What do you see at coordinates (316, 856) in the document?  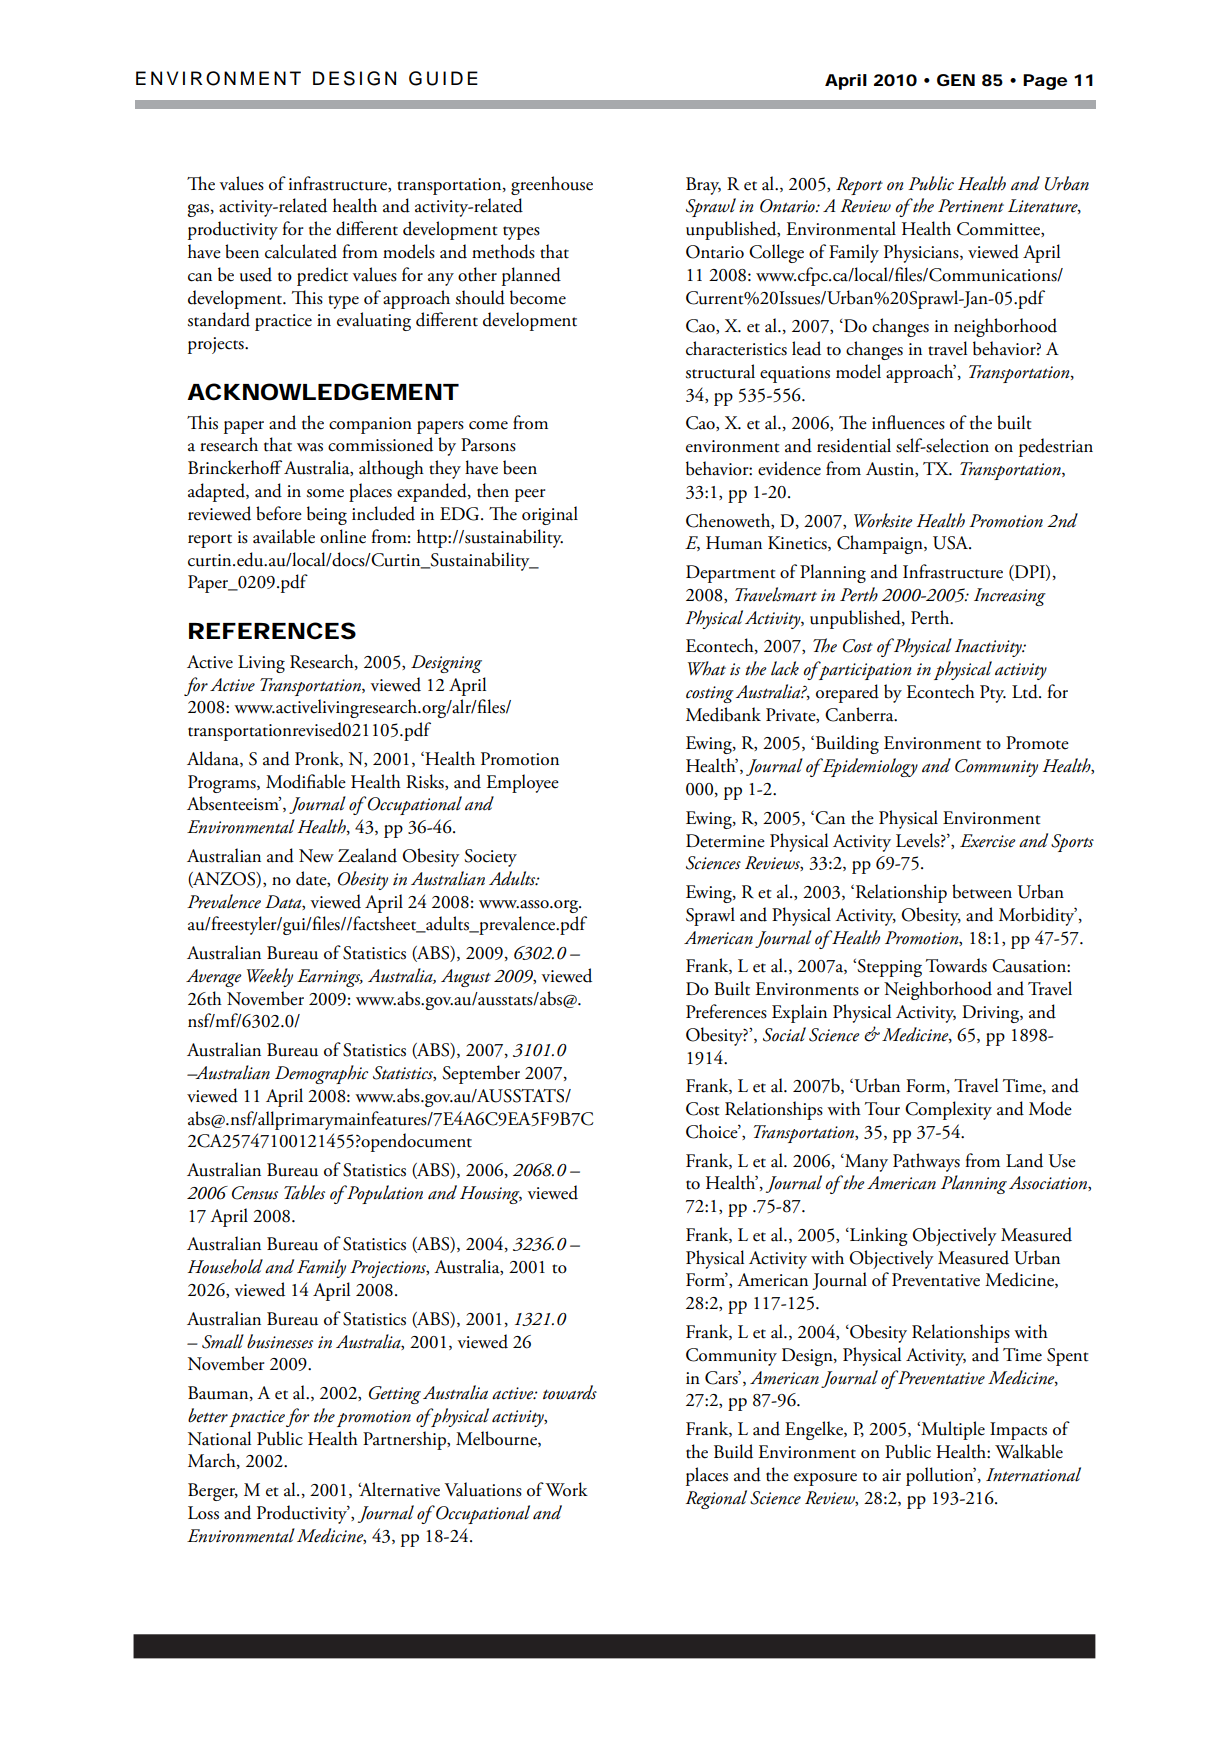 I see `New` at bounding box center [316, 856].
